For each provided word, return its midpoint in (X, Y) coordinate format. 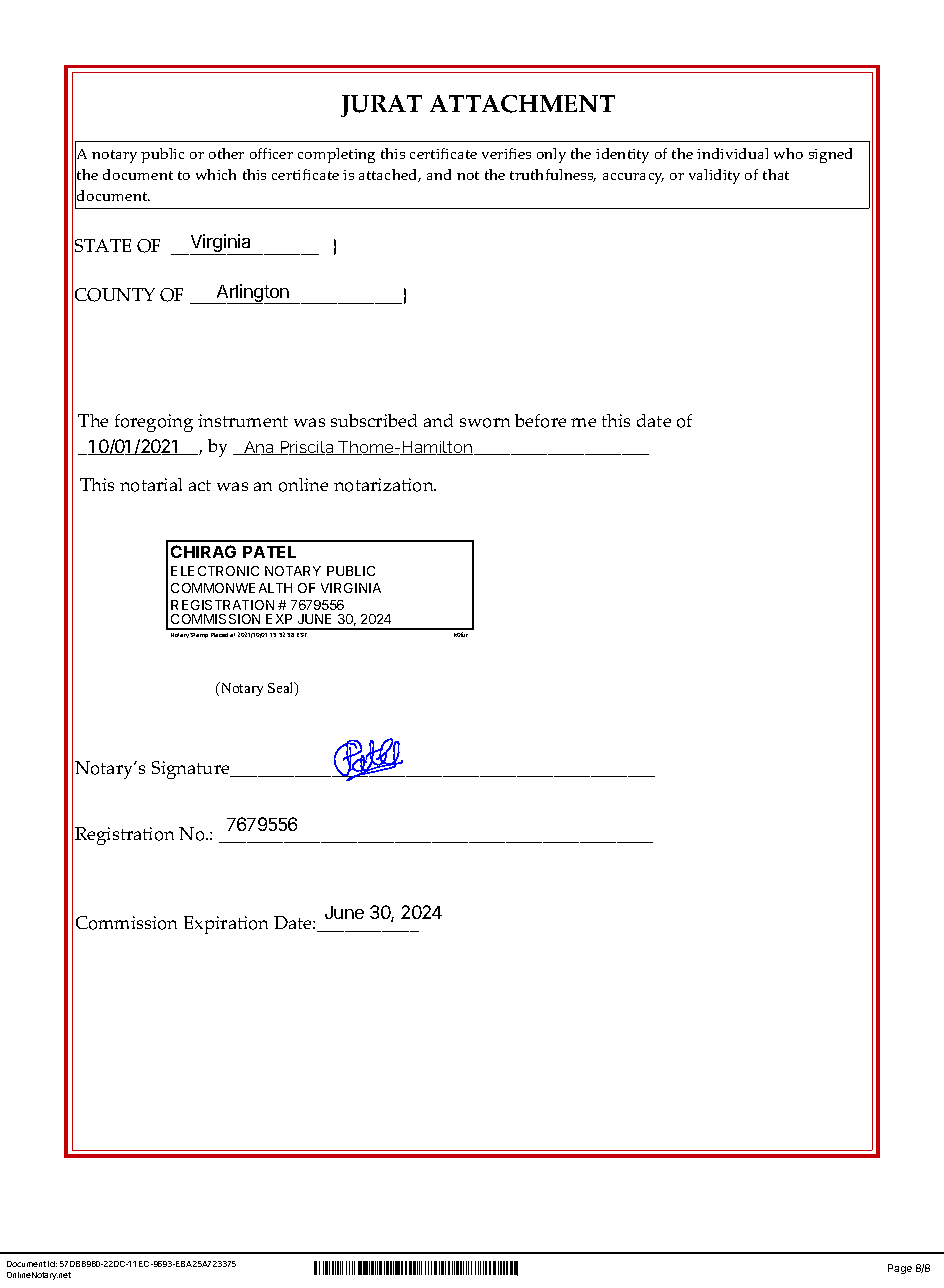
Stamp (199, 635)
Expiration (226, 925)
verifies (506, 153)
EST (302, 635)
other (226, 153)
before (540, 421)
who (788, 153)
